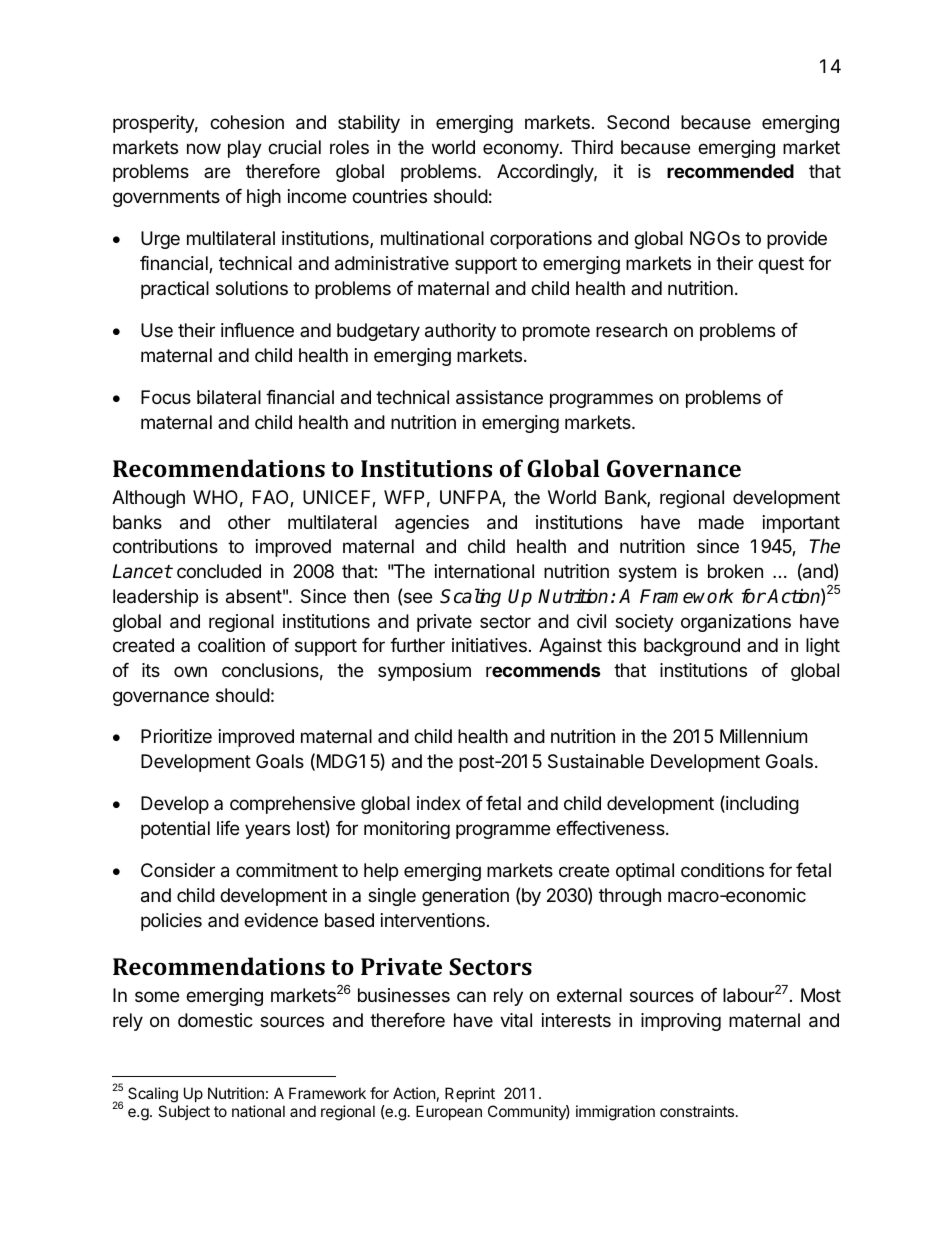  I want to click on now, so click(204, 148).
